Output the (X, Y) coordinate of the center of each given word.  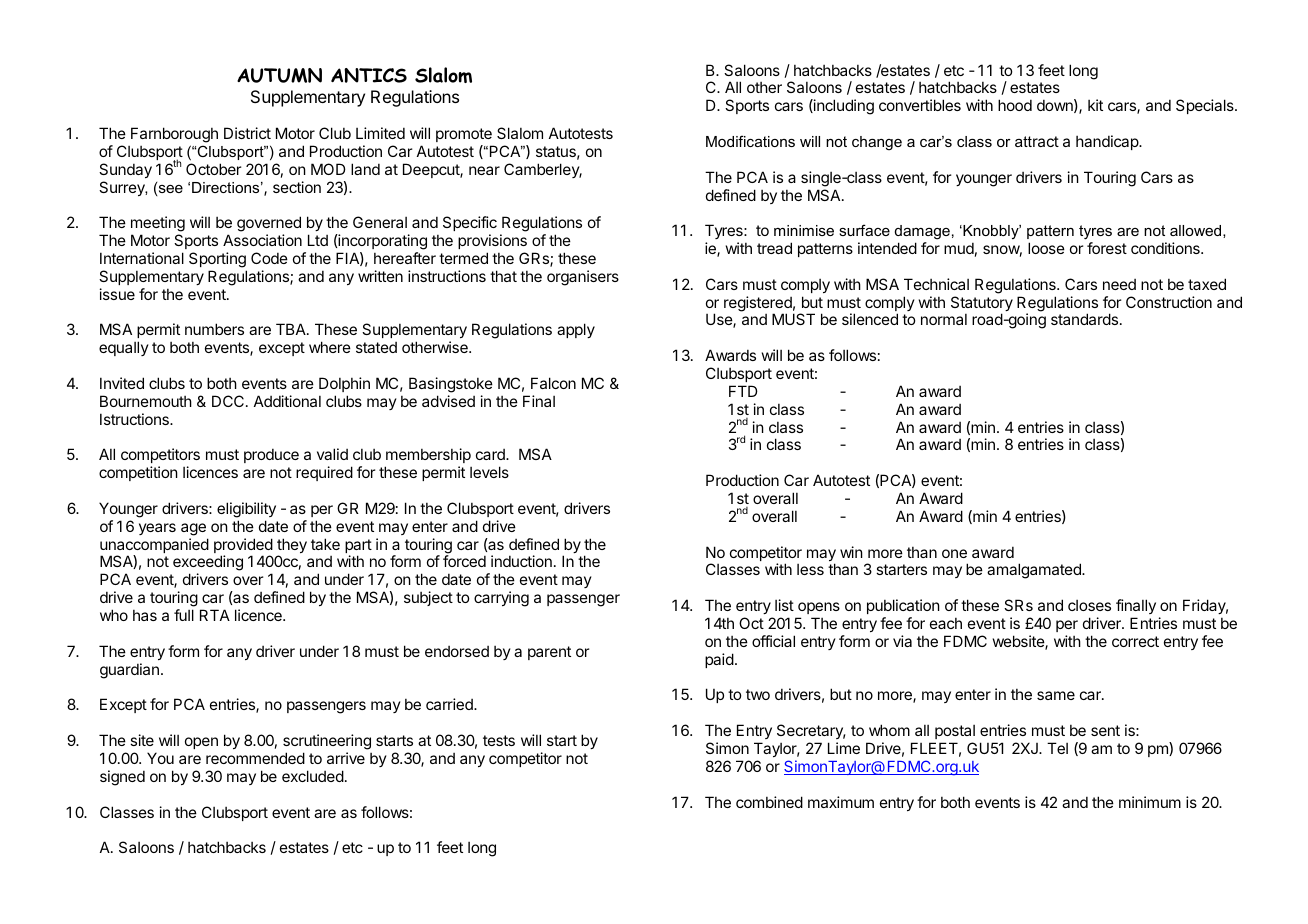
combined (769, 802)
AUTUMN (279, 75)
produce (271, 455)
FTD (743, 391)
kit (1095, 105)
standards (1084, 319)
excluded (313, 776)
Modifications (750, 141)
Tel (1057, 748)
